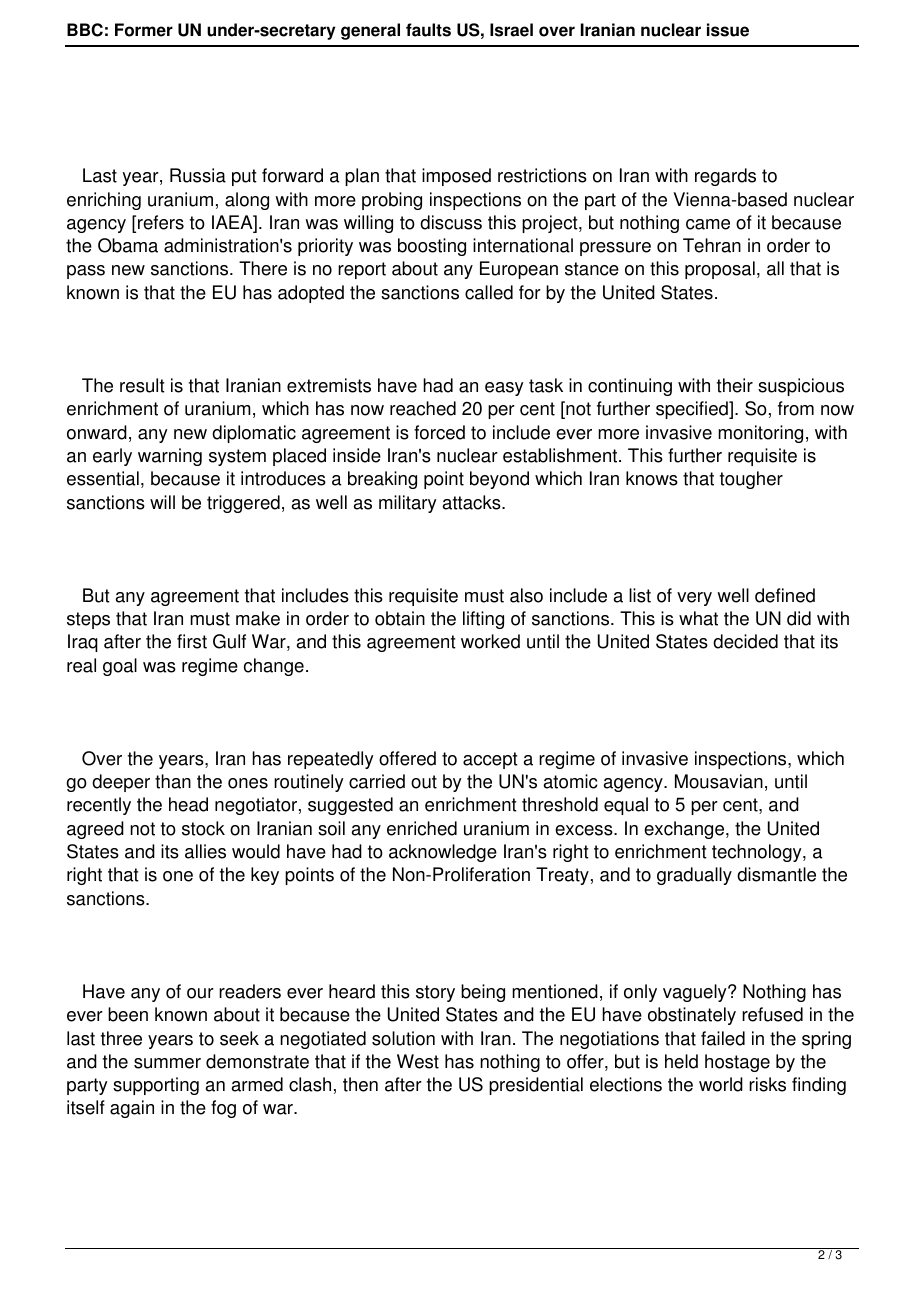 This page has width=924, height=1308. I want to click on result, so click(142, 385).
